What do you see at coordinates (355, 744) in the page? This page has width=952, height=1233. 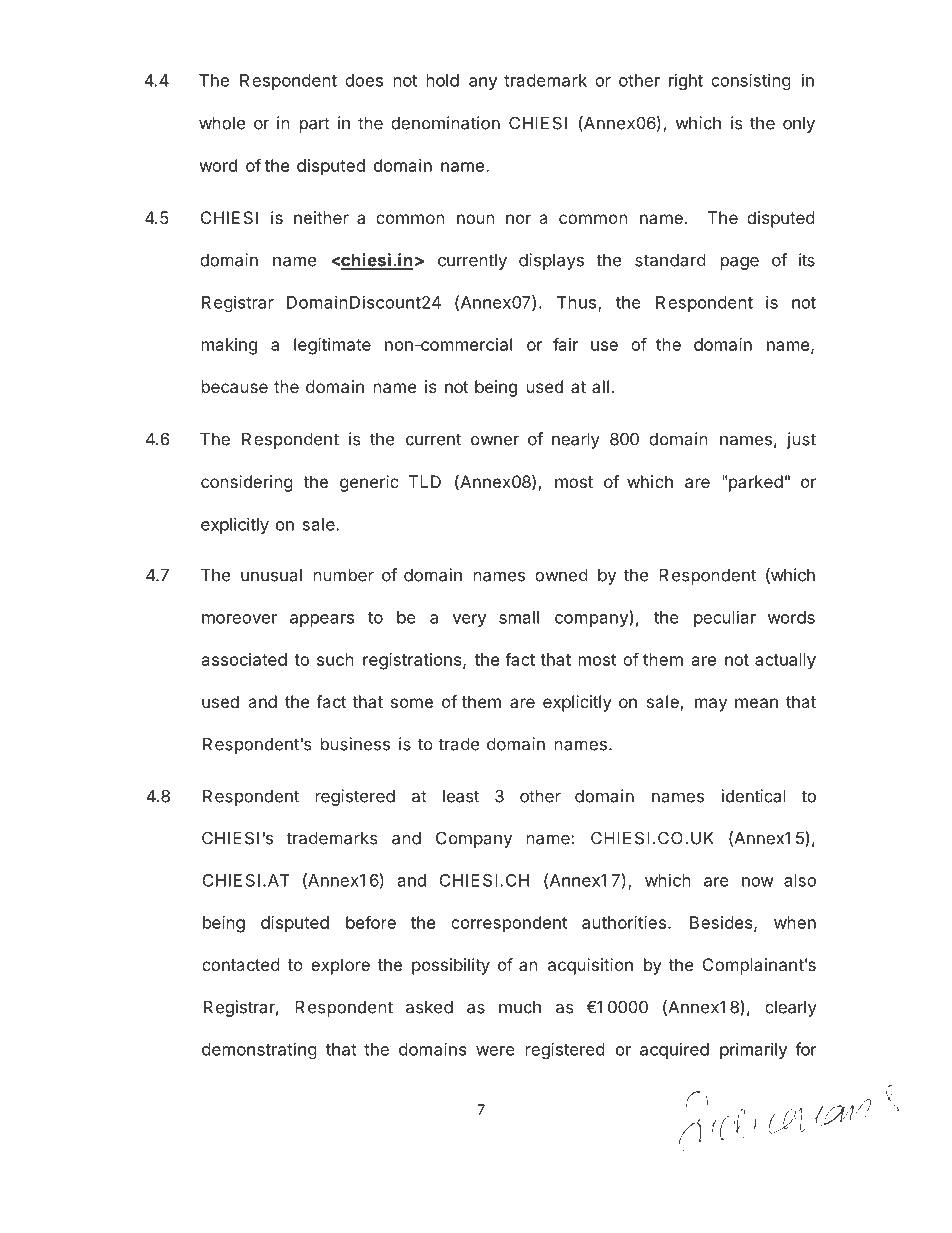 I see `business` at bounding box center [355, 744].
